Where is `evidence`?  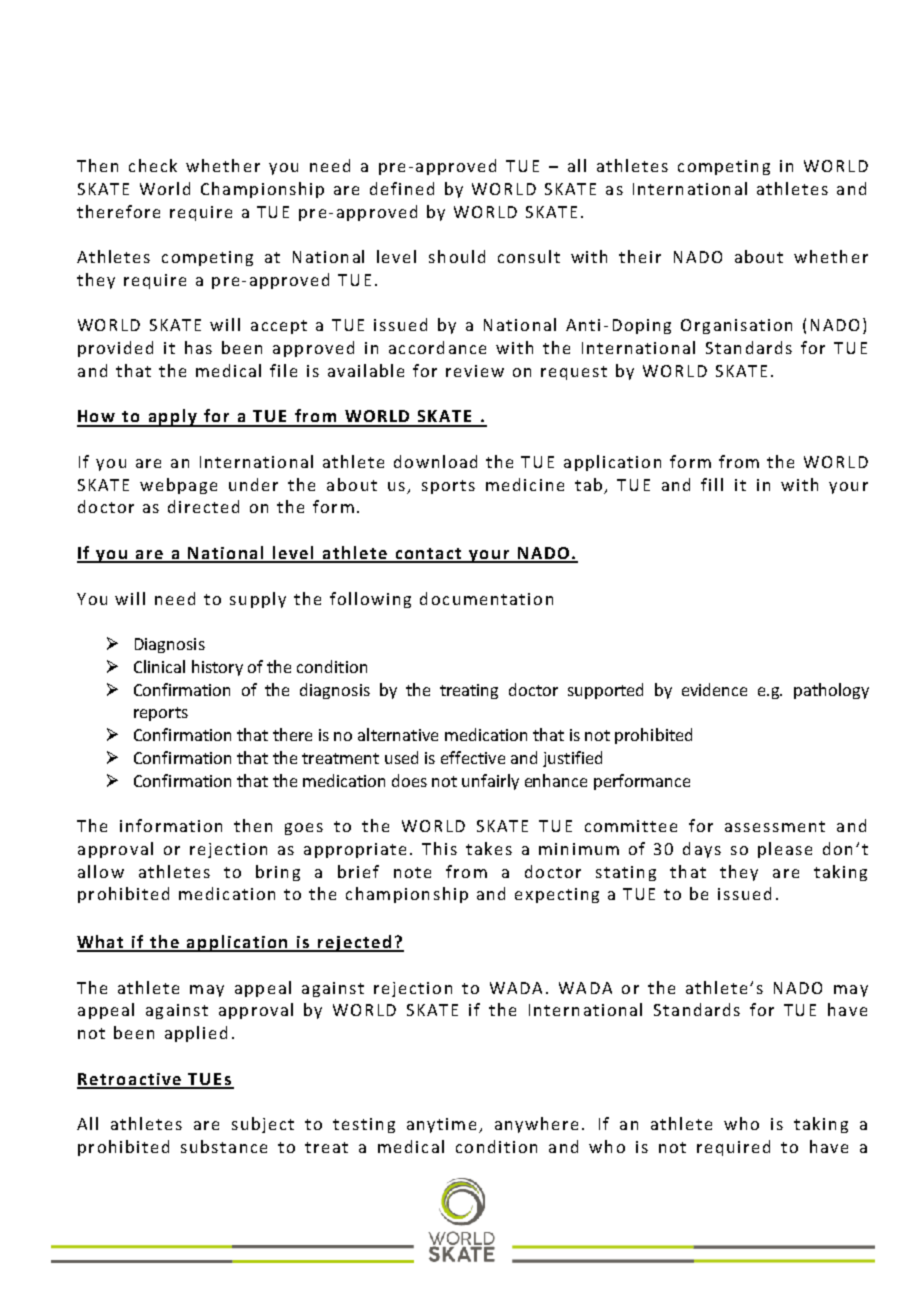 evidence is located at coordinates (714, 689).
